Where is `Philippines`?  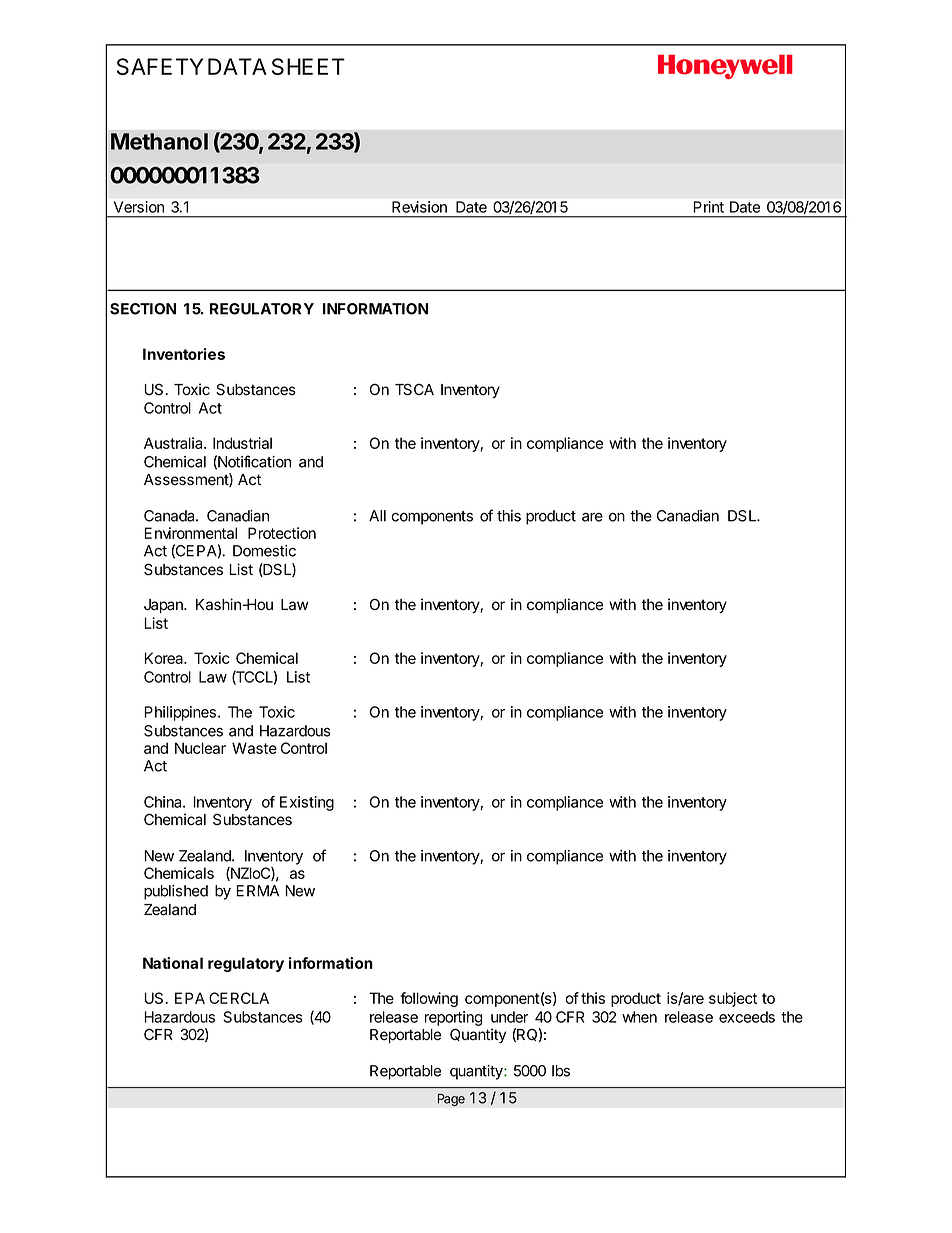
Philippines is located at coordinates (180, 713).
